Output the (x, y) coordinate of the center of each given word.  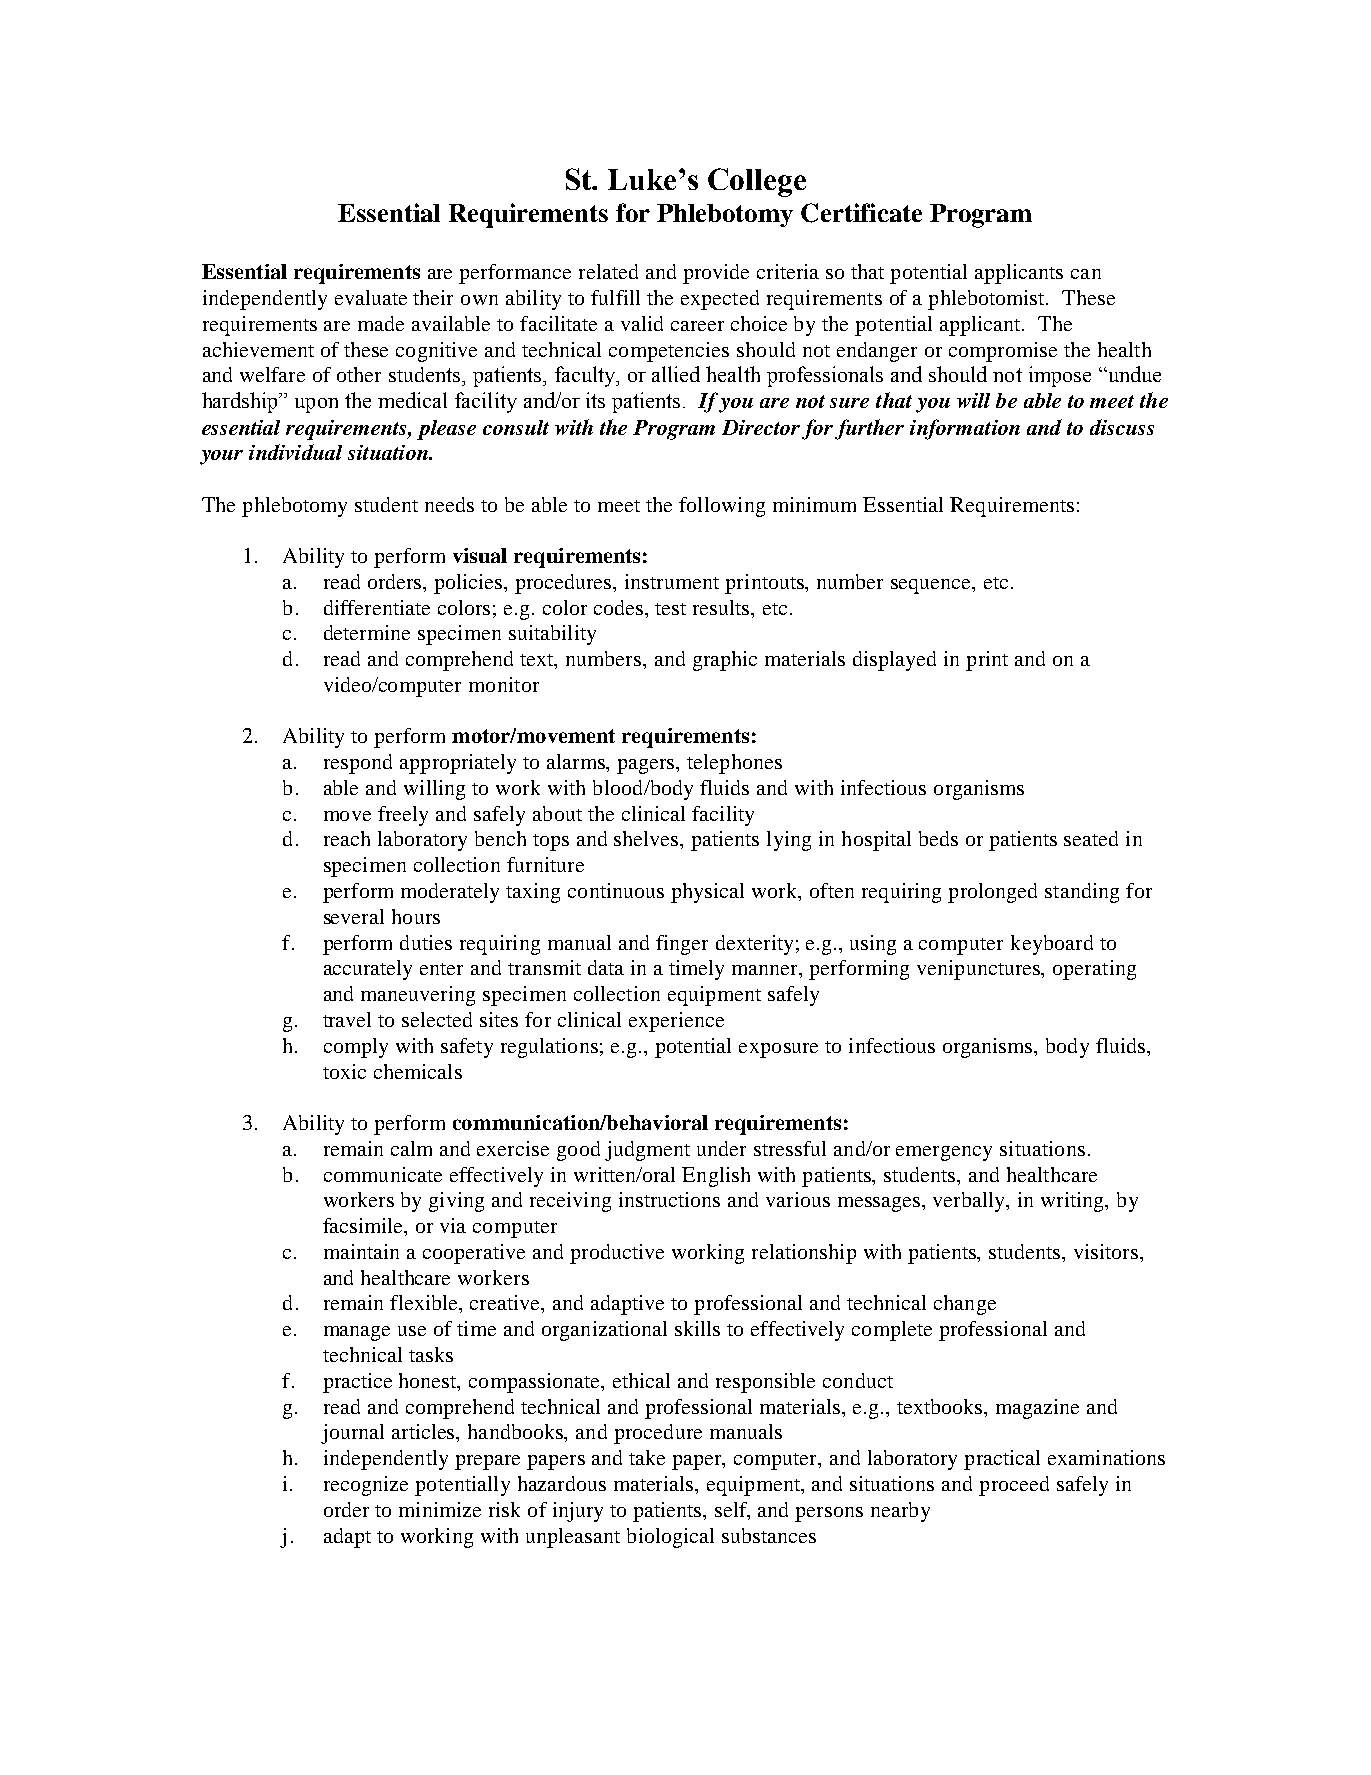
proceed (1014, 1486)
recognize (366, 1486)
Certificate (861, 213)
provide (716, 274)
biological (670, 1538)
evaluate (371, 297)
